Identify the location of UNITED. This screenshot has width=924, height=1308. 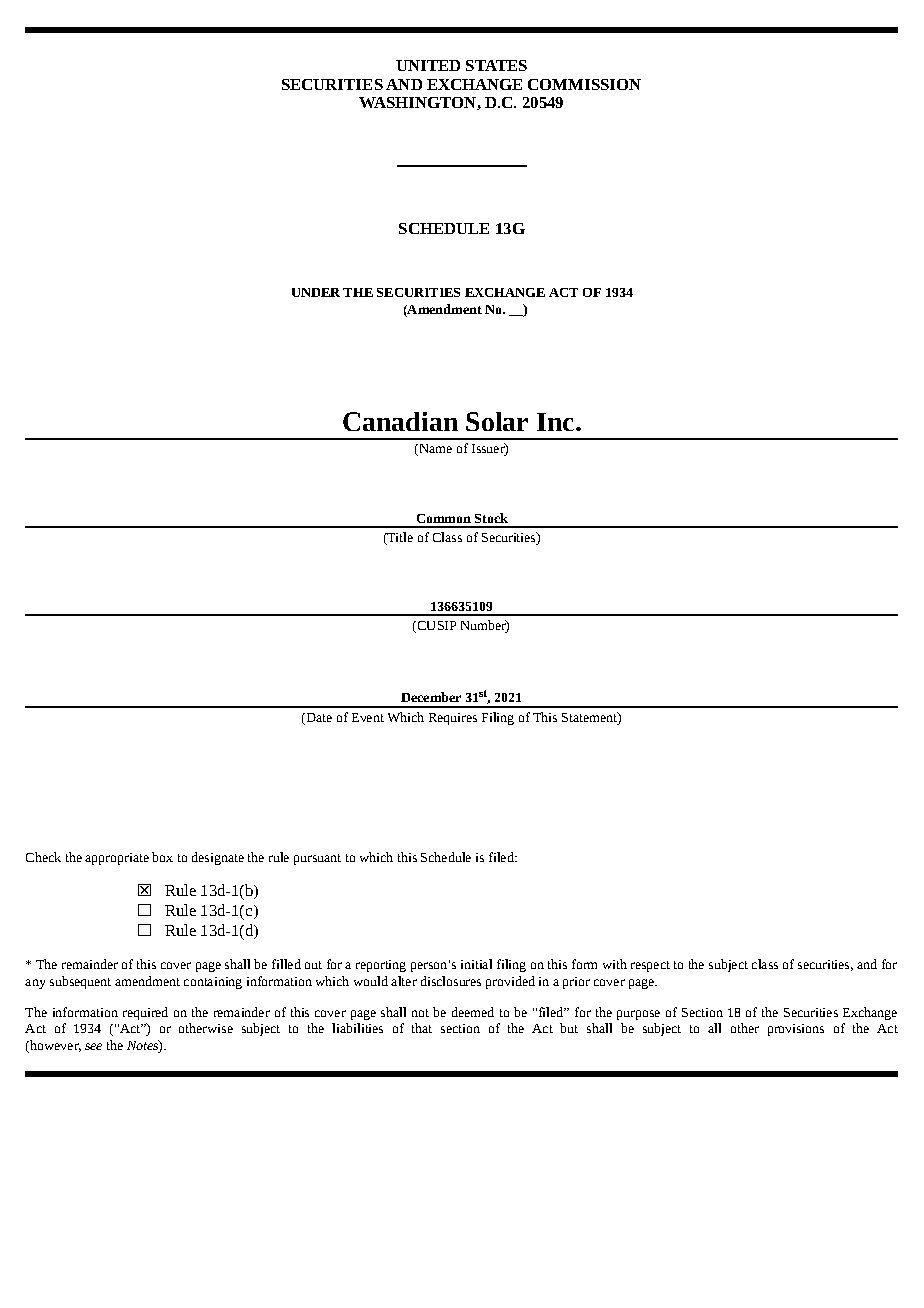
(428, 65).
